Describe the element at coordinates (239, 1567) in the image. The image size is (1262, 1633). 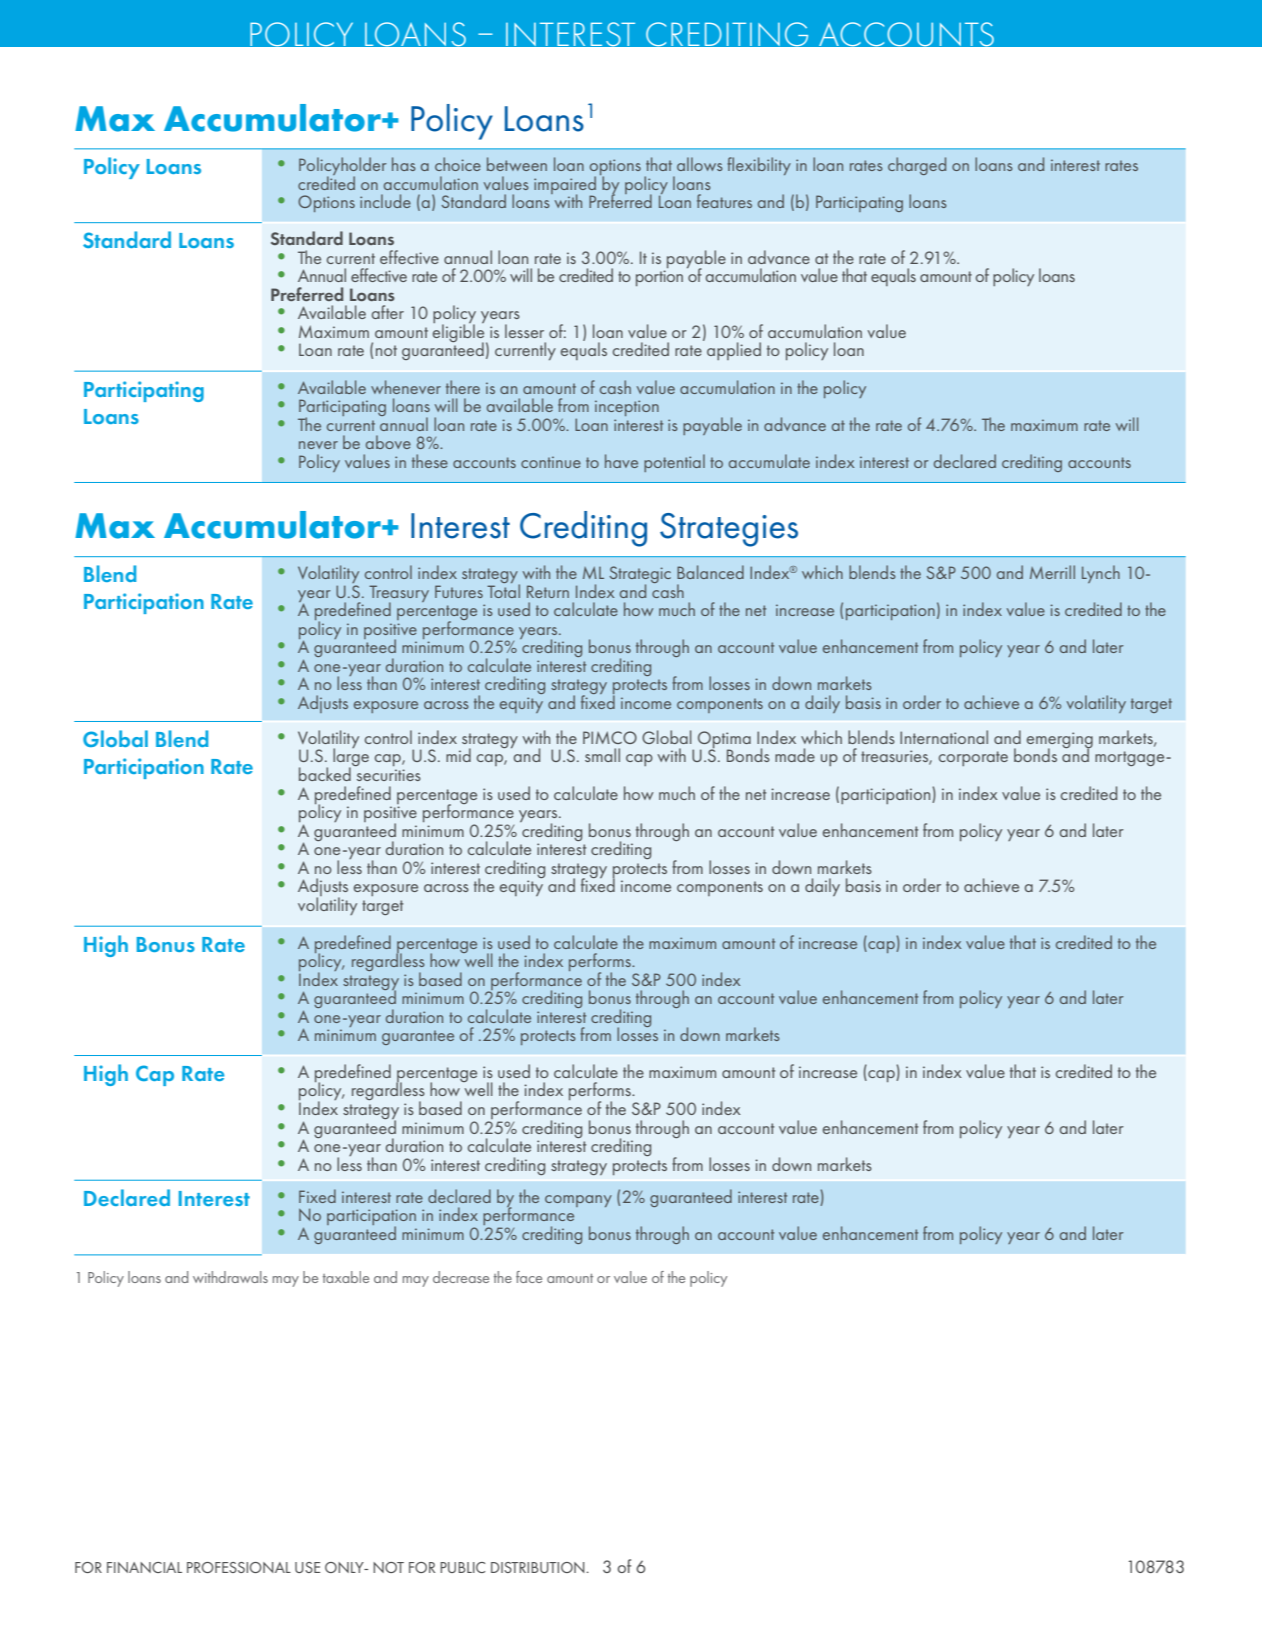
I see `PROFESSIONAL` at that location.
